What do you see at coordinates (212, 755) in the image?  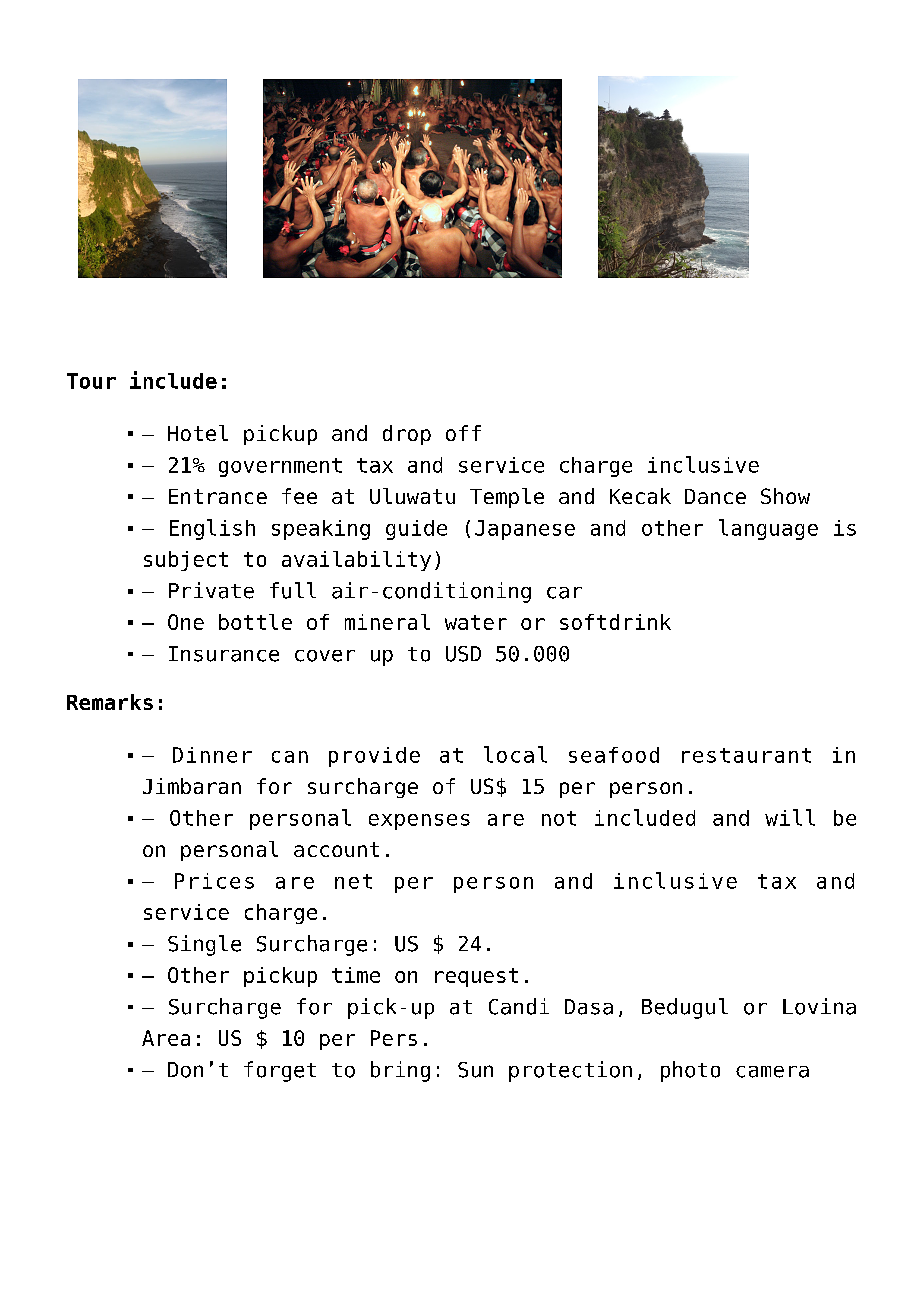 I see `Dinner` at bounding box center [212, 755].
